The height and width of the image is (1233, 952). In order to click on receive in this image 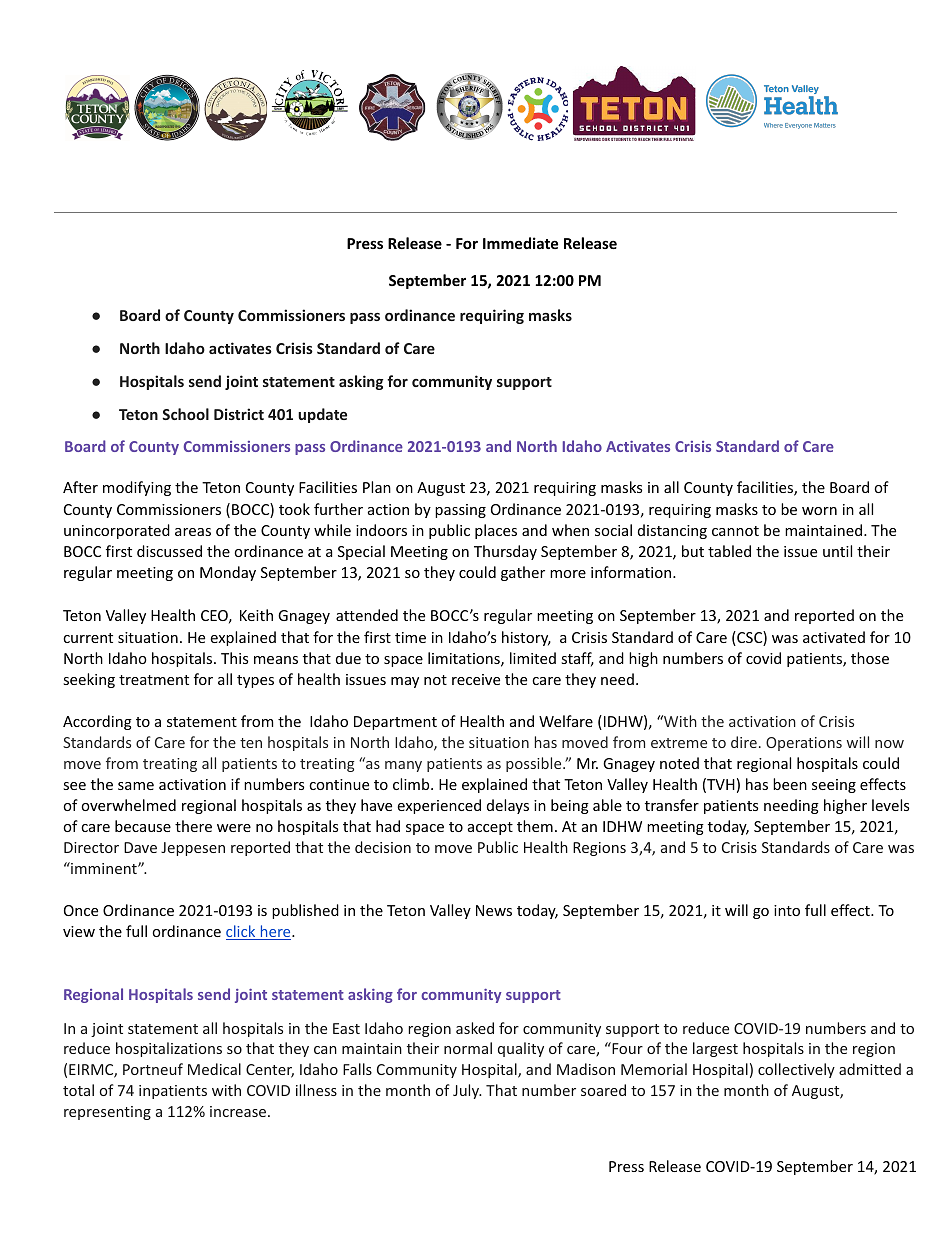, I will do `click(476, 679)`.
